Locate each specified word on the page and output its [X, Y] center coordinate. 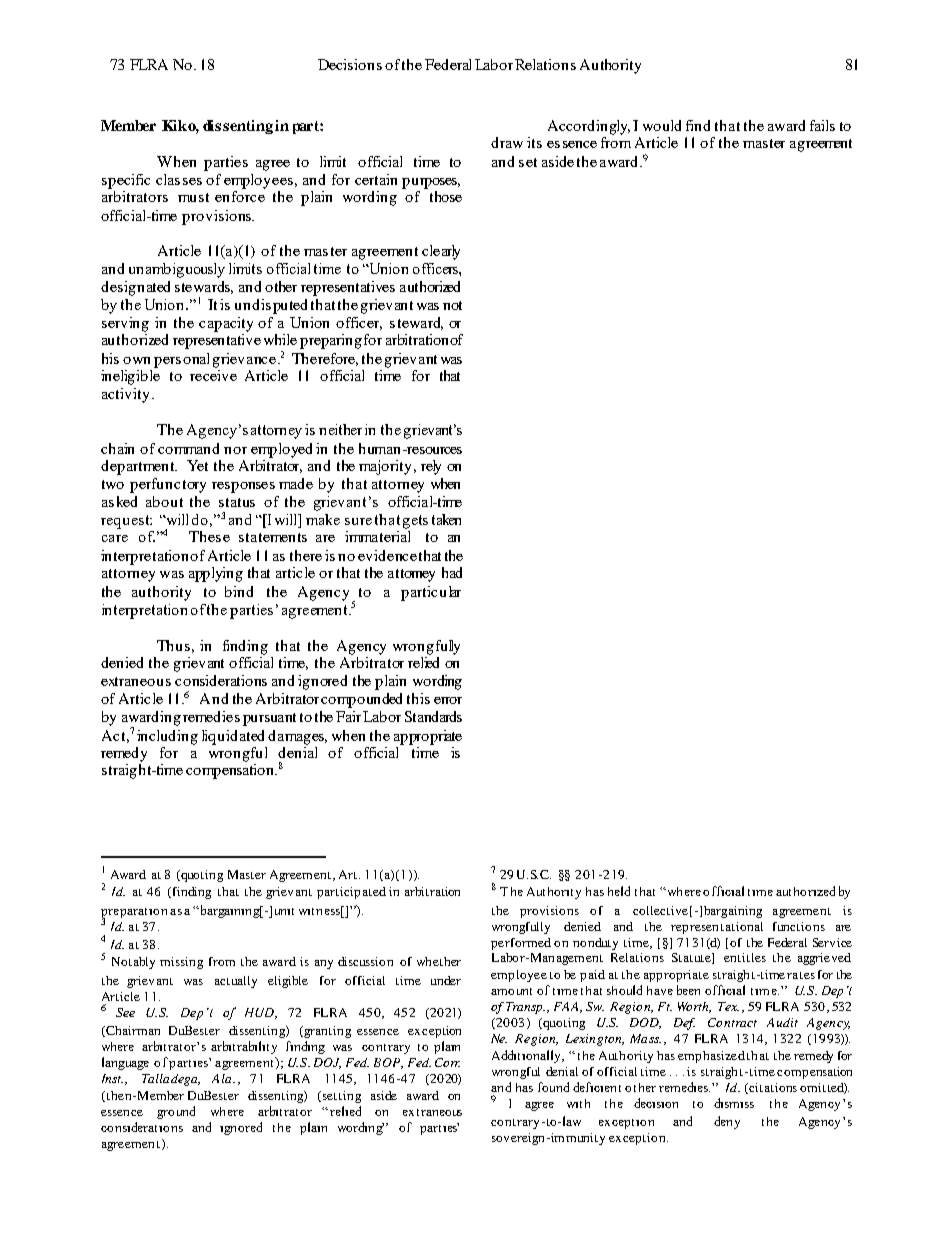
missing [181, 963]
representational [717, 928]
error [448, 700]
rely [431, 467]
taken [446, 519]
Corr [447, 1062]
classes [179, 179]
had [452, 572]
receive [213, 375]
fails [822, 125]
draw [507, 142]
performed [521, 944]
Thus [173, 645]
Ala [223, 1078]
